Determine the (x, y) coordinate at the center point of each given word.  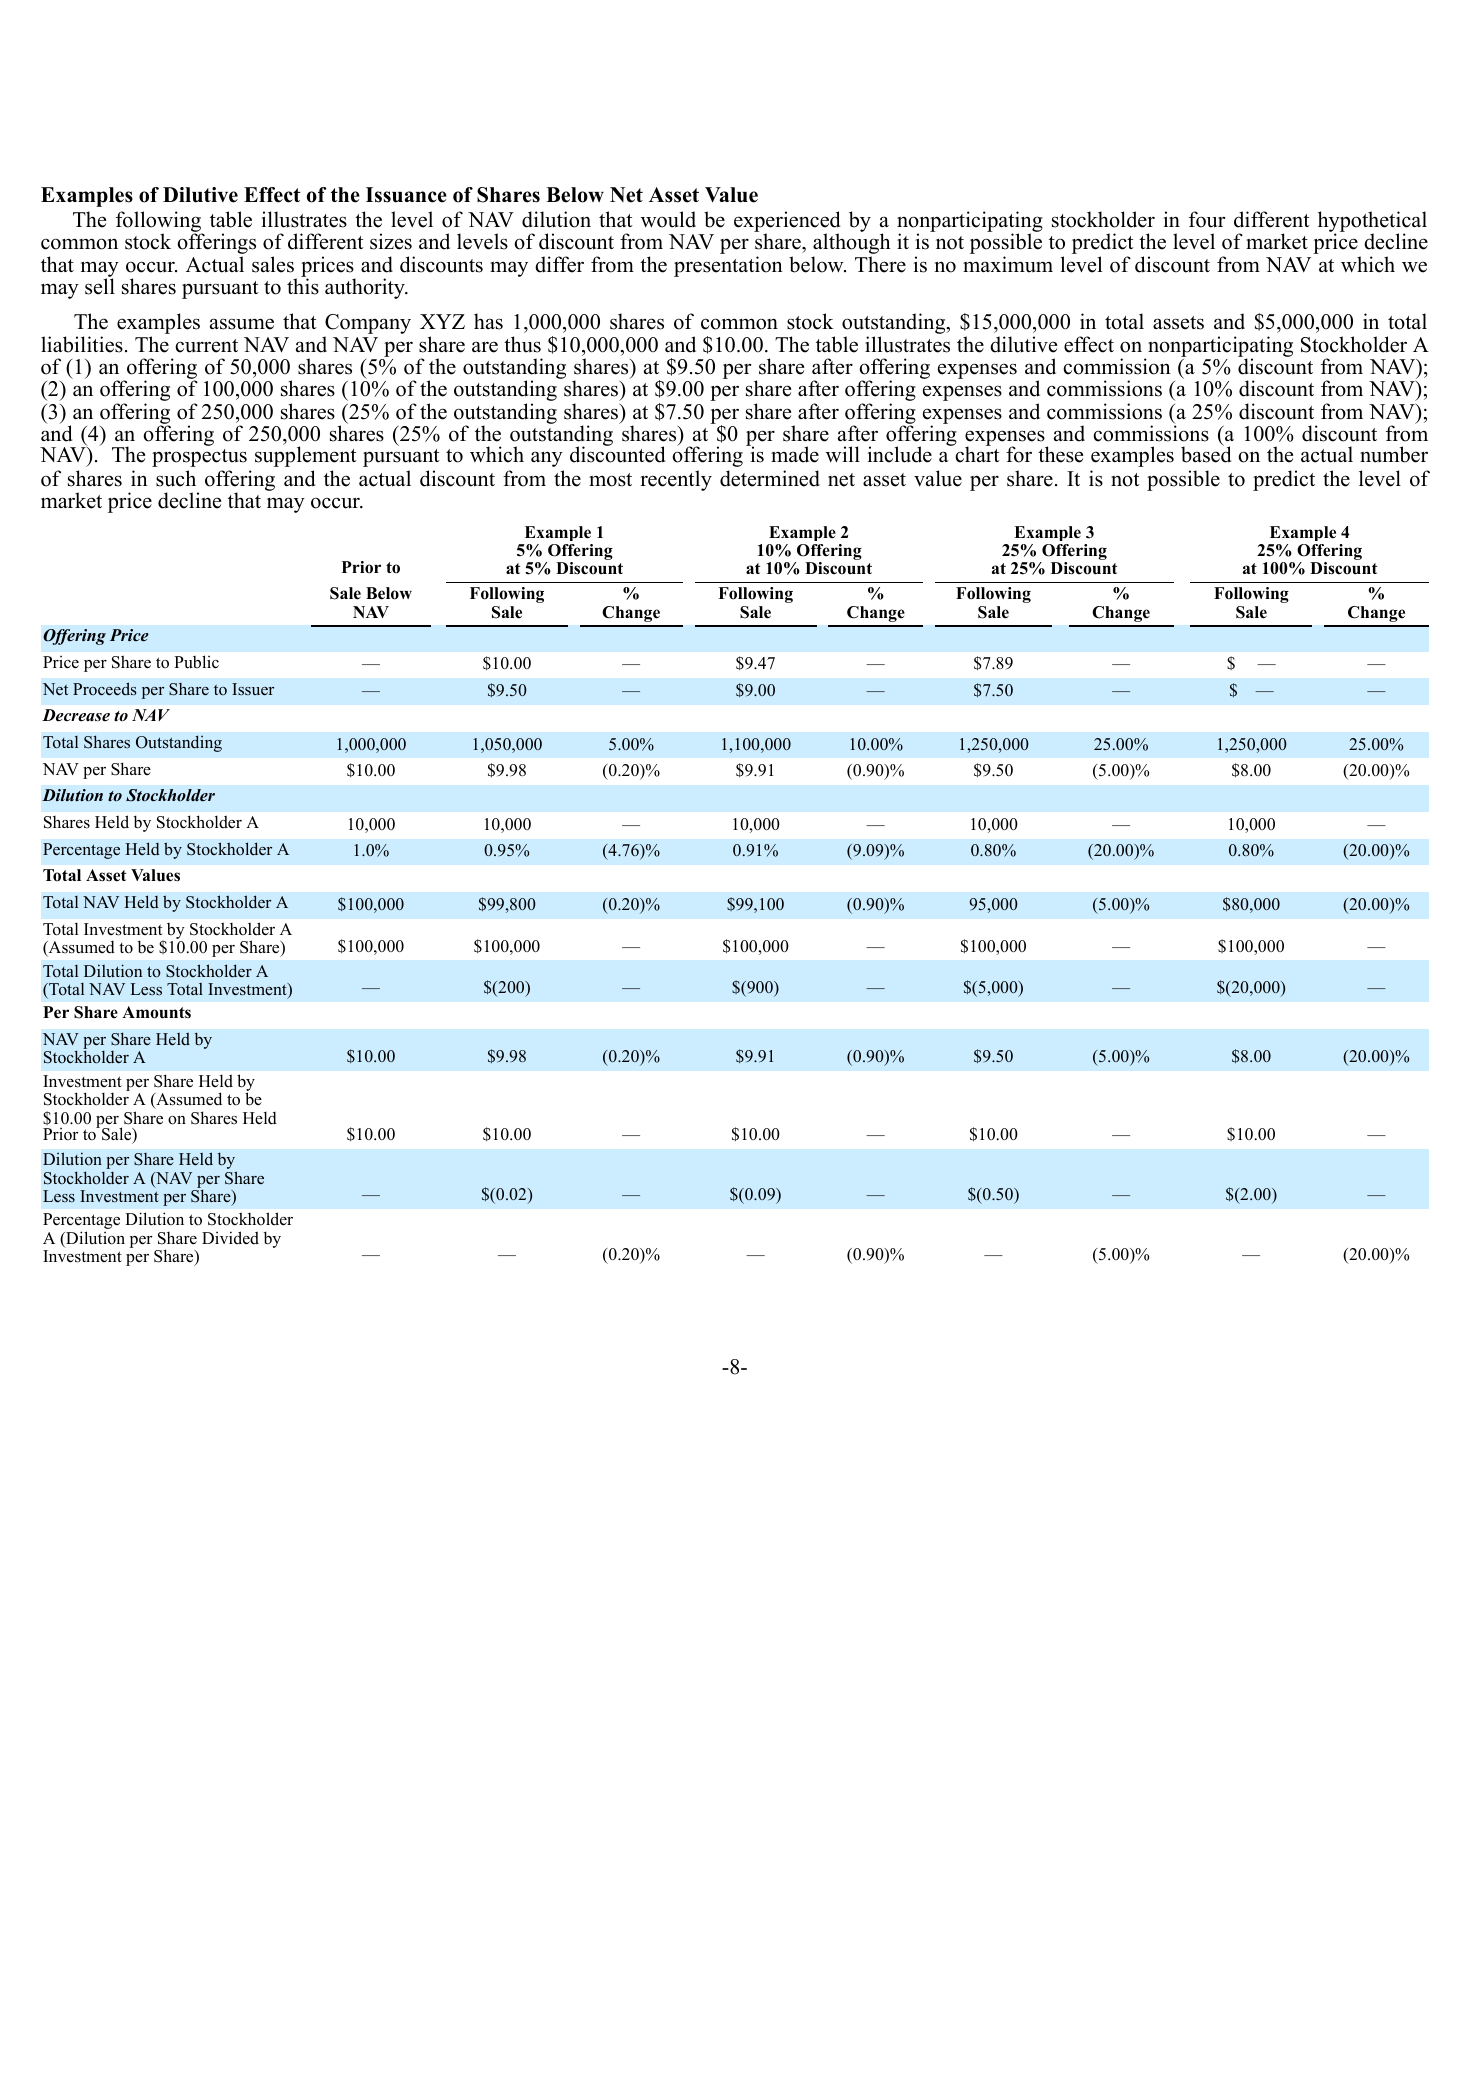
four (1207, 219)
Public (196, 662)
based (1206, 454)
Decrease (76, 715)
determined (770, 478)
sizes (391, 241)
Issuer (253, 689)
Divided (230, 1238)
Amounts (156, 1012)
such (176, 478)
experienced (787, 223)
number (1394, 454)
